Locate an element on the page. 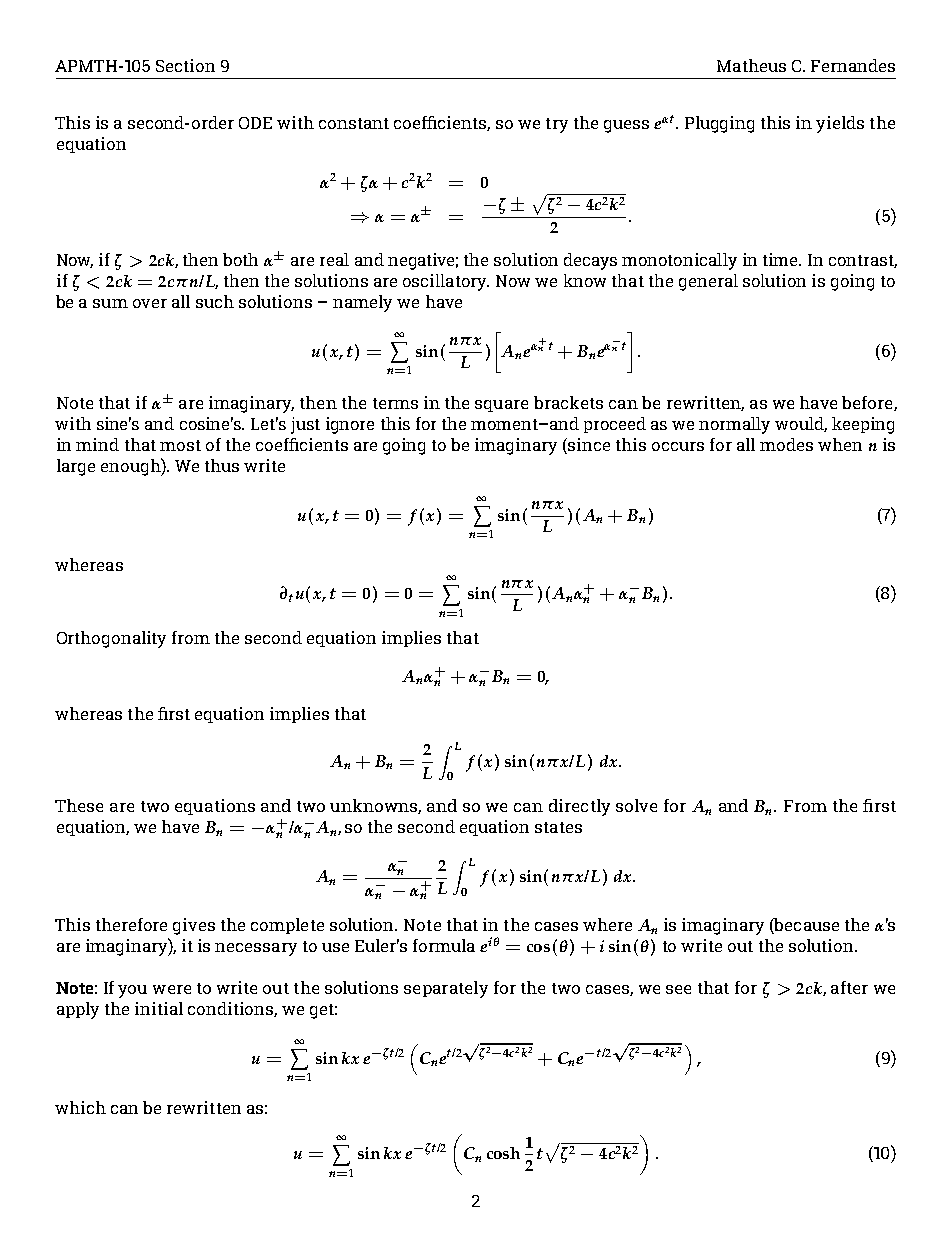 Image resolution: width=952 pixels, height=1233 pixels. Plugging is located at coordinates (719, 124).
